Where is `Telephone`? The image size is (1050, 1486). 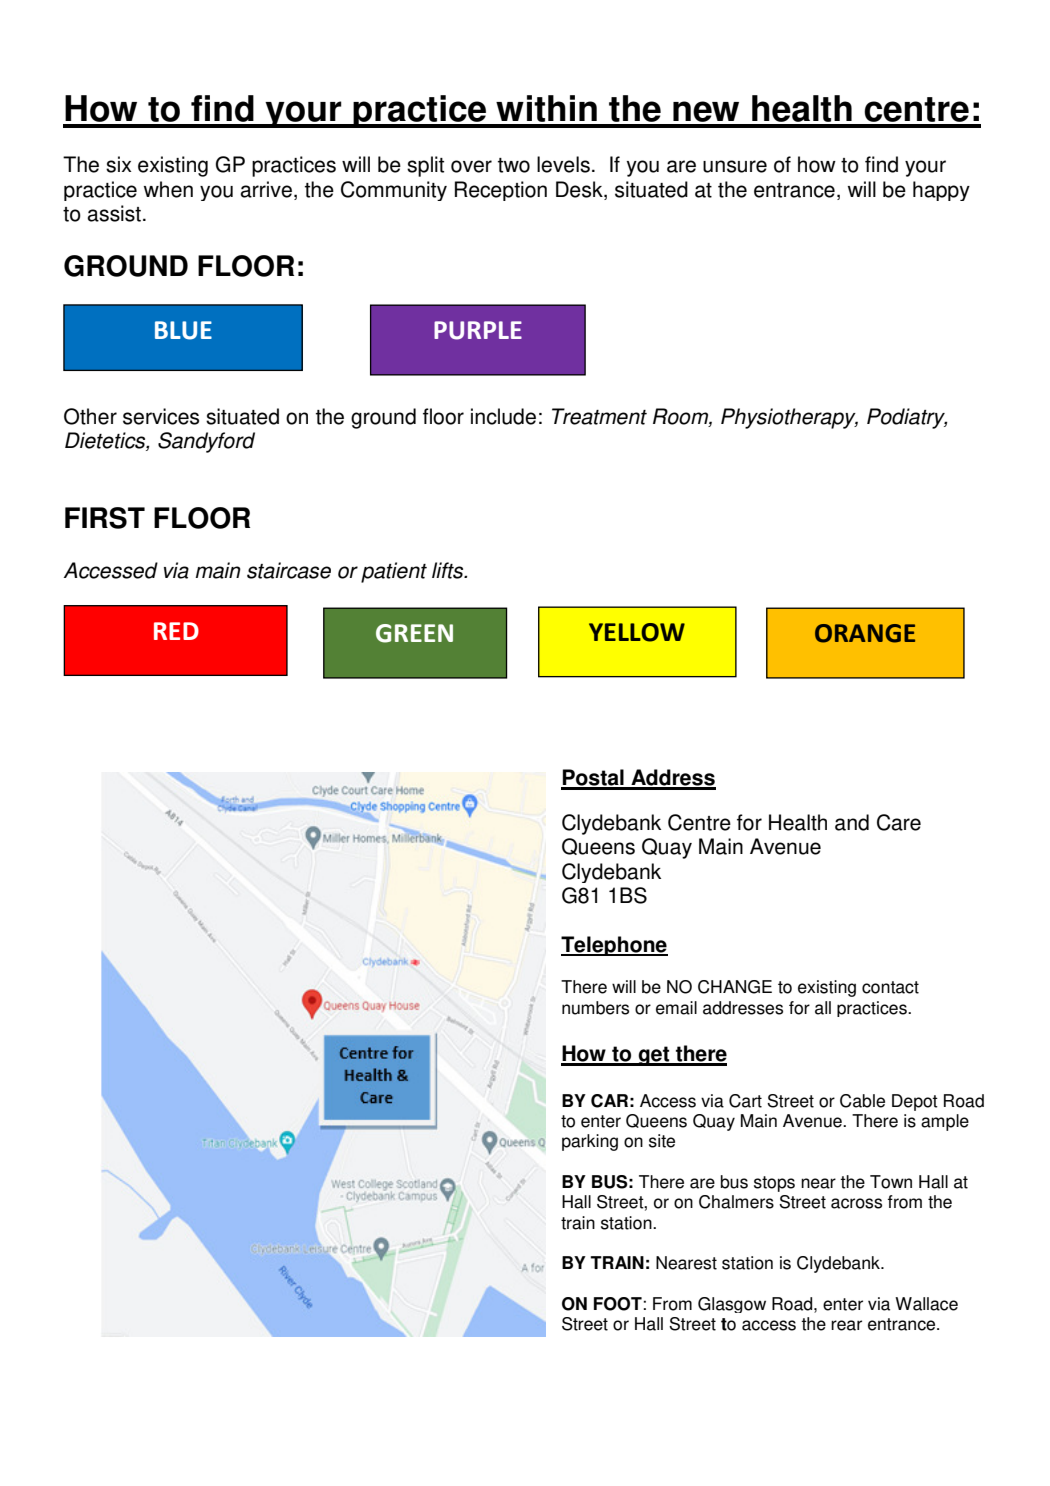 Telephone is located at coordinates (614, 946).
